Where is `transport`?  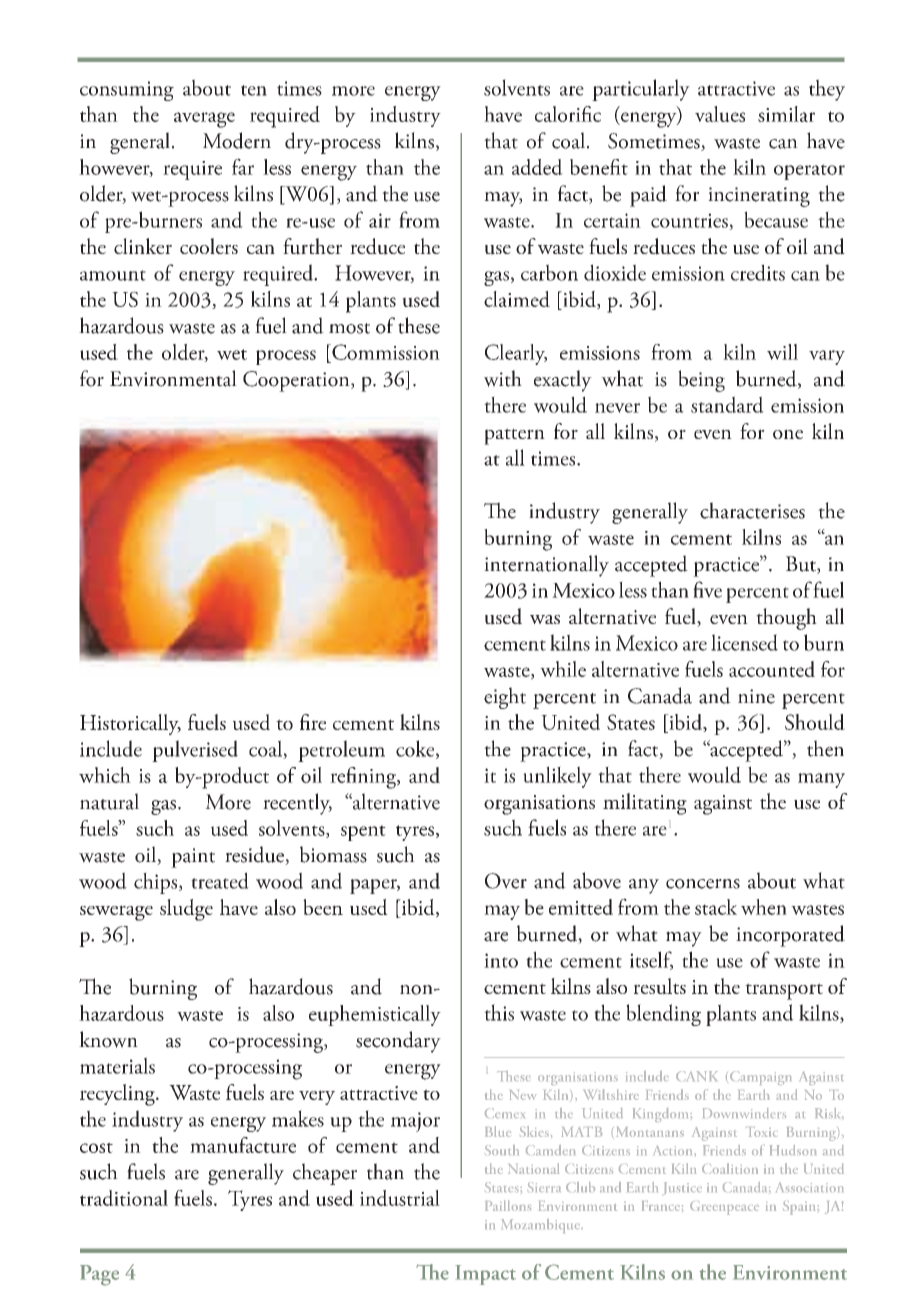
transport is located at coordinates (784, 991).
